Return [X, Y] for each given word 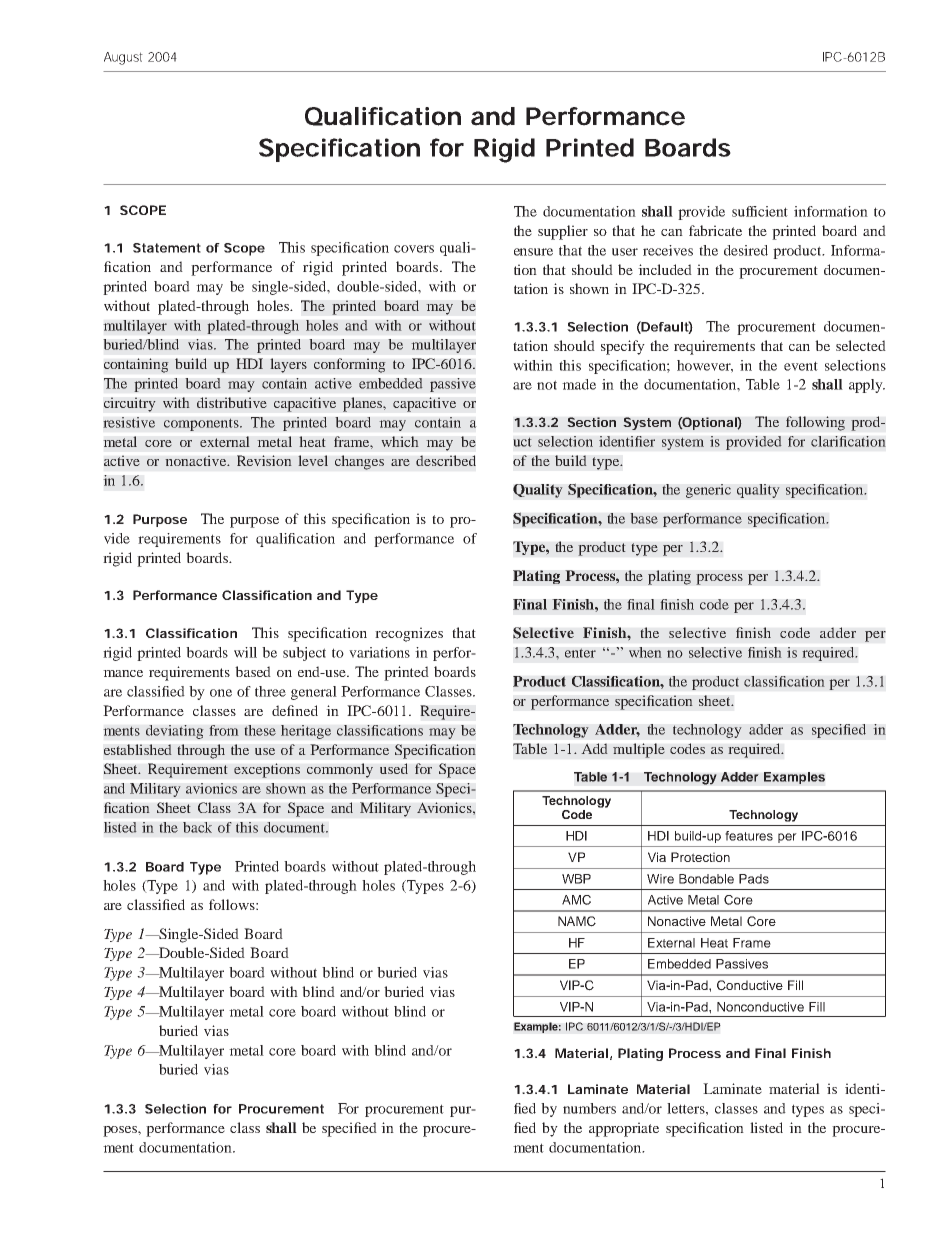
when [645, 652]
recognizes [409, 634]
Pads [754, 879]
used [394, 768]
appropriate [624, 1129]
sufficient [760, 211]
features [749, 836]
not [547, 385]
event [801, 366]
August [123, 58]
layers [288, 365]
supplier [563, 232]
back [197, 827]
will [245, 652]
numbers [589, 1108]
